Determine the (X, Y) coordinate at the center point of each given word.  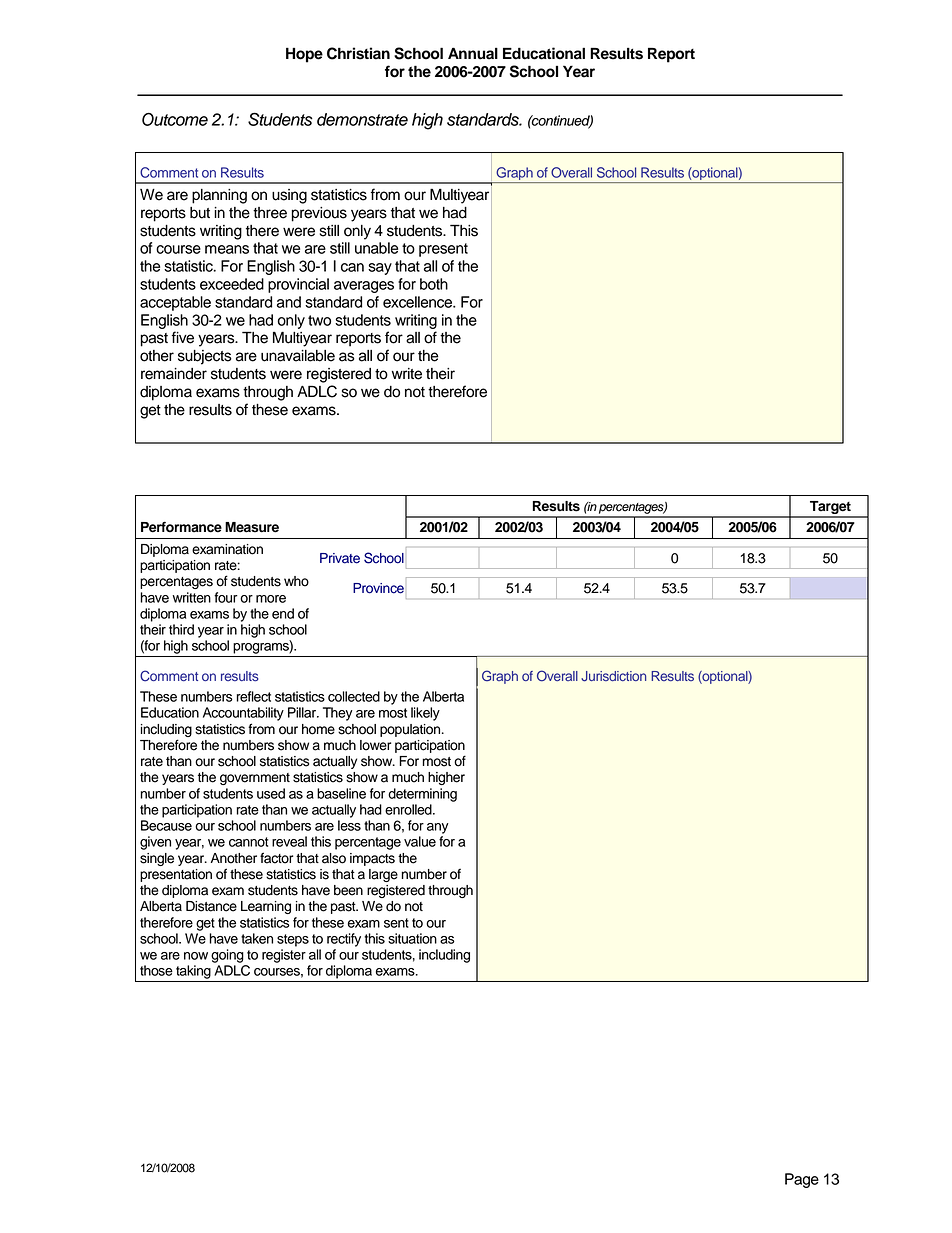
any (438, 828)
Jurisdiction (613, 676)
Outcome (175, 119)
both (434, 284)
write (407, 374)
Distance (211, 906)
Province (378, 588)
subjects (205, 357)
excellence (419, 302)
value (420, 841)
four (226, 597)
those (156, 970)
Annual (473, 53)
